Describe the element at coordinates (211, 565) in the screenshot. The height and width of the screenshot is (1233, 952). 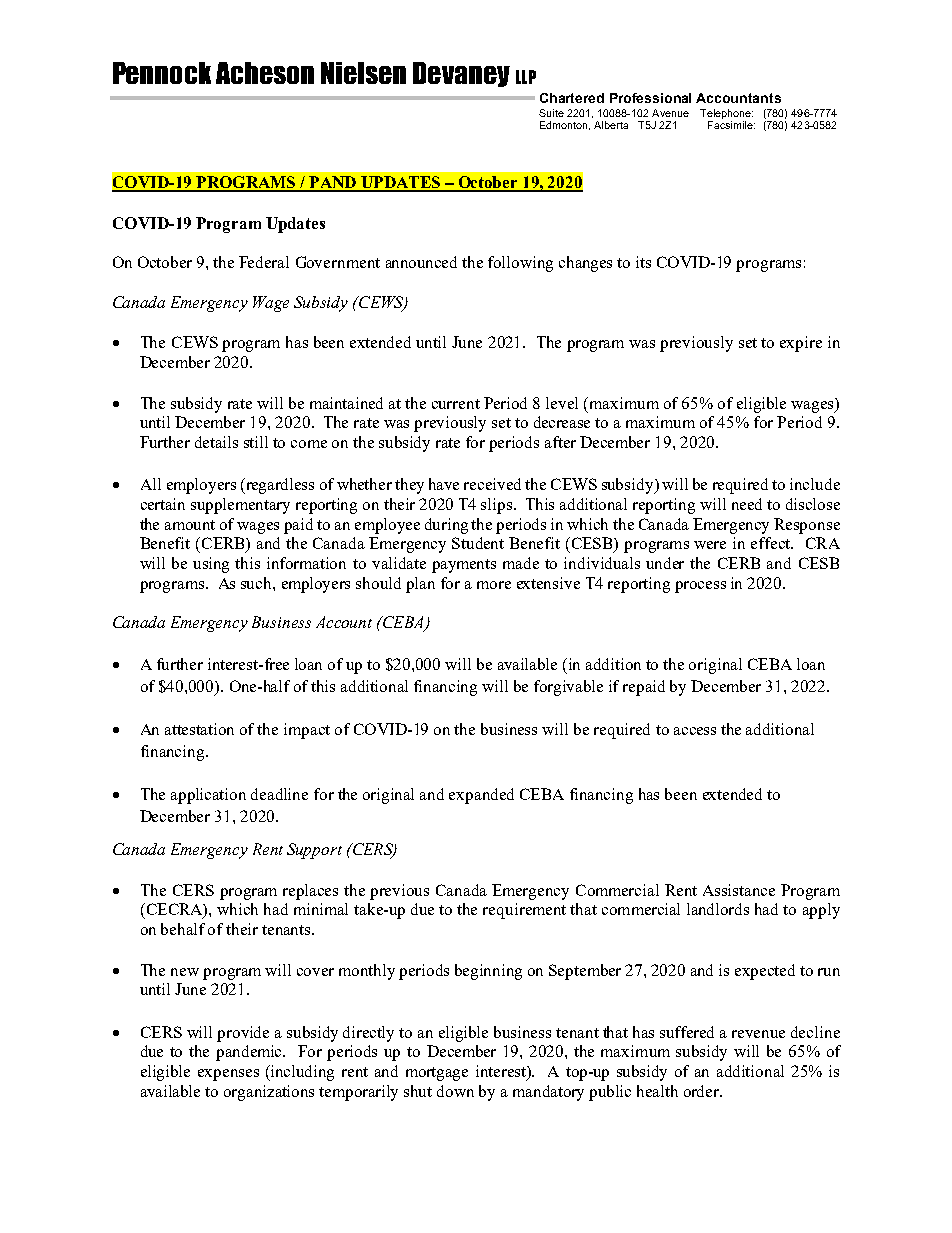
I see `using` at that location.
